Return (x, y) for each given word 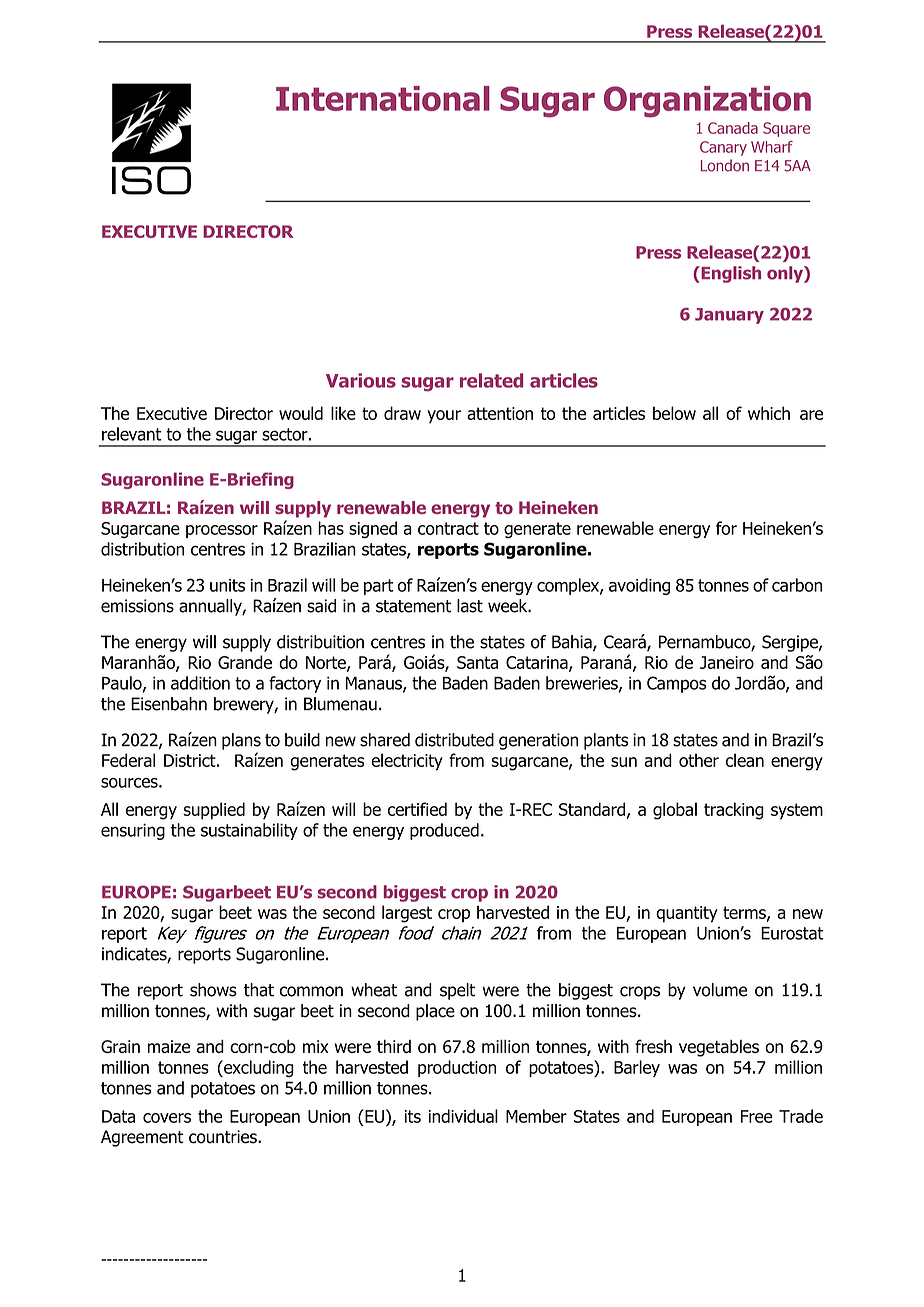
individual (463, 1116)
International (383, 98)
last (470, 606)
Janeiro (727, 662)
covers (167, 1118)
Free (757, 1116)
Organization (707, 102)
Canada (733, 128)
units (227, 585)
